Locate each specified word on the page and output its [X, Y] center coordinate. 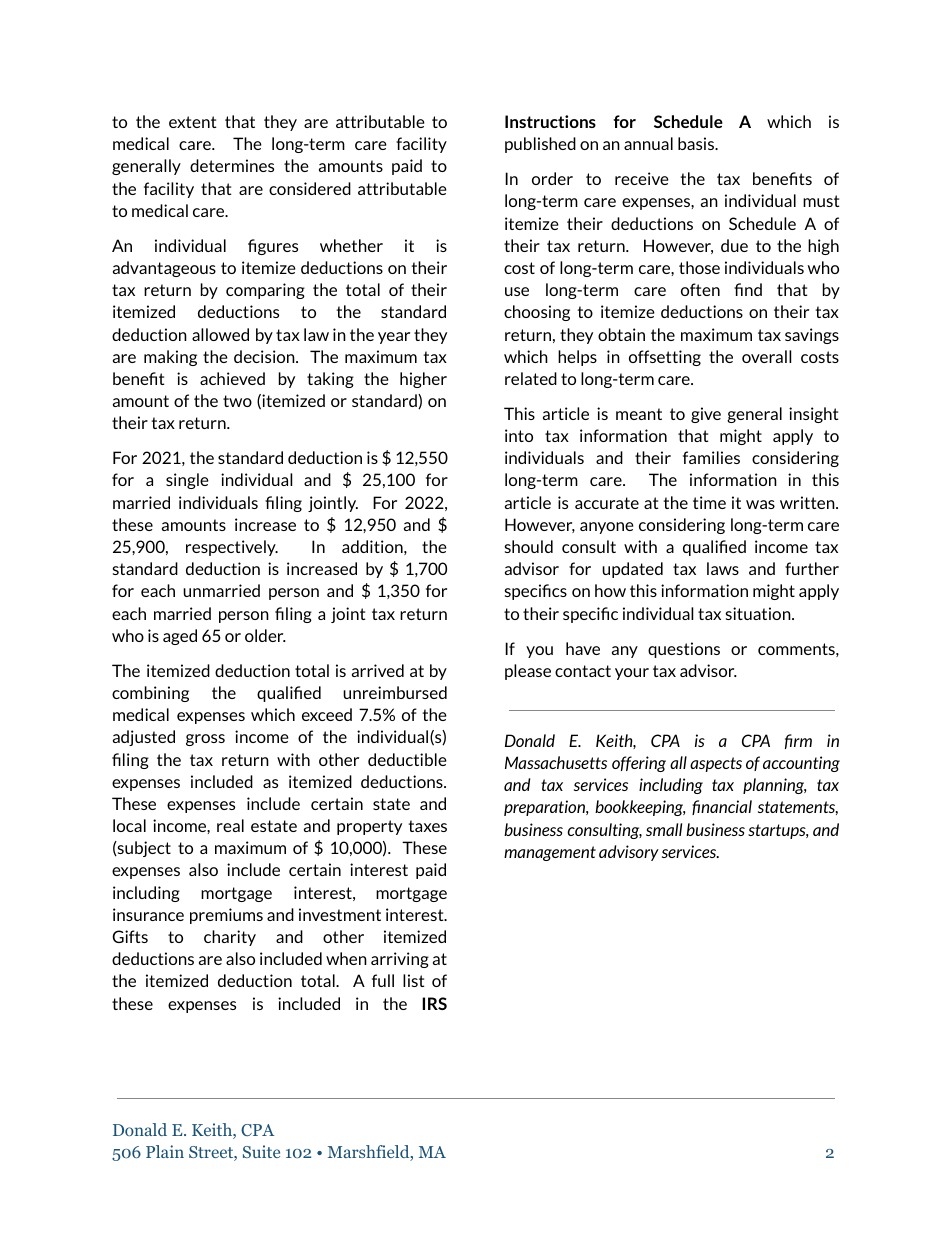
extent [193, 122]
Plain [165, 1151]
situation [759, 613]
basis [697, 143]
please [528, 672]
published [540, 145]
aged [180, 637]
